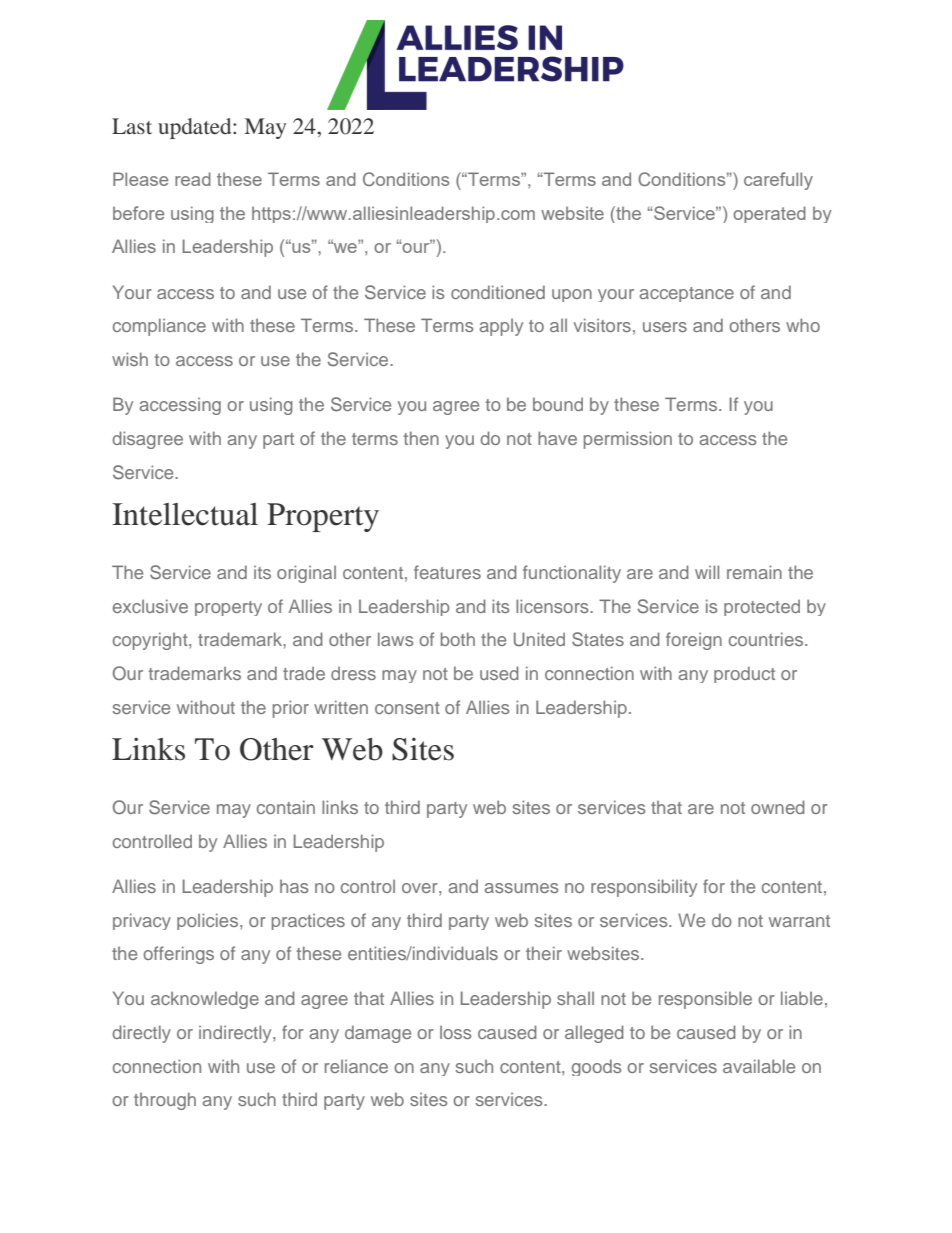 Image resolution: width=952 pixels, height=1233 pixels. Describe the element at coordinates (778, 181) in the screenshot. I see `carefully` at that location.
